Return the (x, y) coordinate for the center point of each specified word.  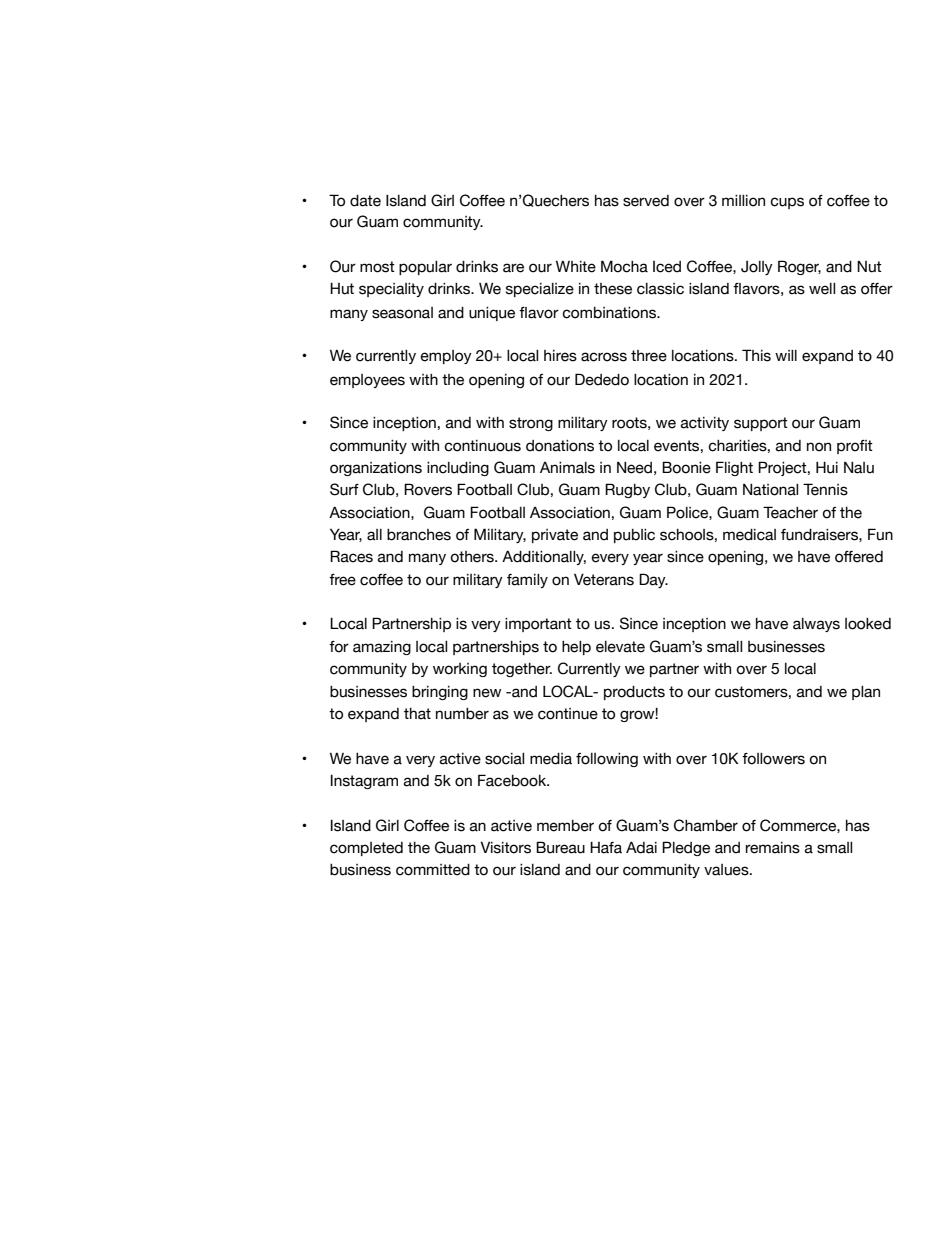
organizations (376, 469)
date (365, 201)
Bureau (560, 847)
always (816, 625)
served (646, 201)
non (819, 447)
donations (560, 446)
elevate (620, 647)
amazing (382, 648)
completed (366, 849)
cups (787, 203)
